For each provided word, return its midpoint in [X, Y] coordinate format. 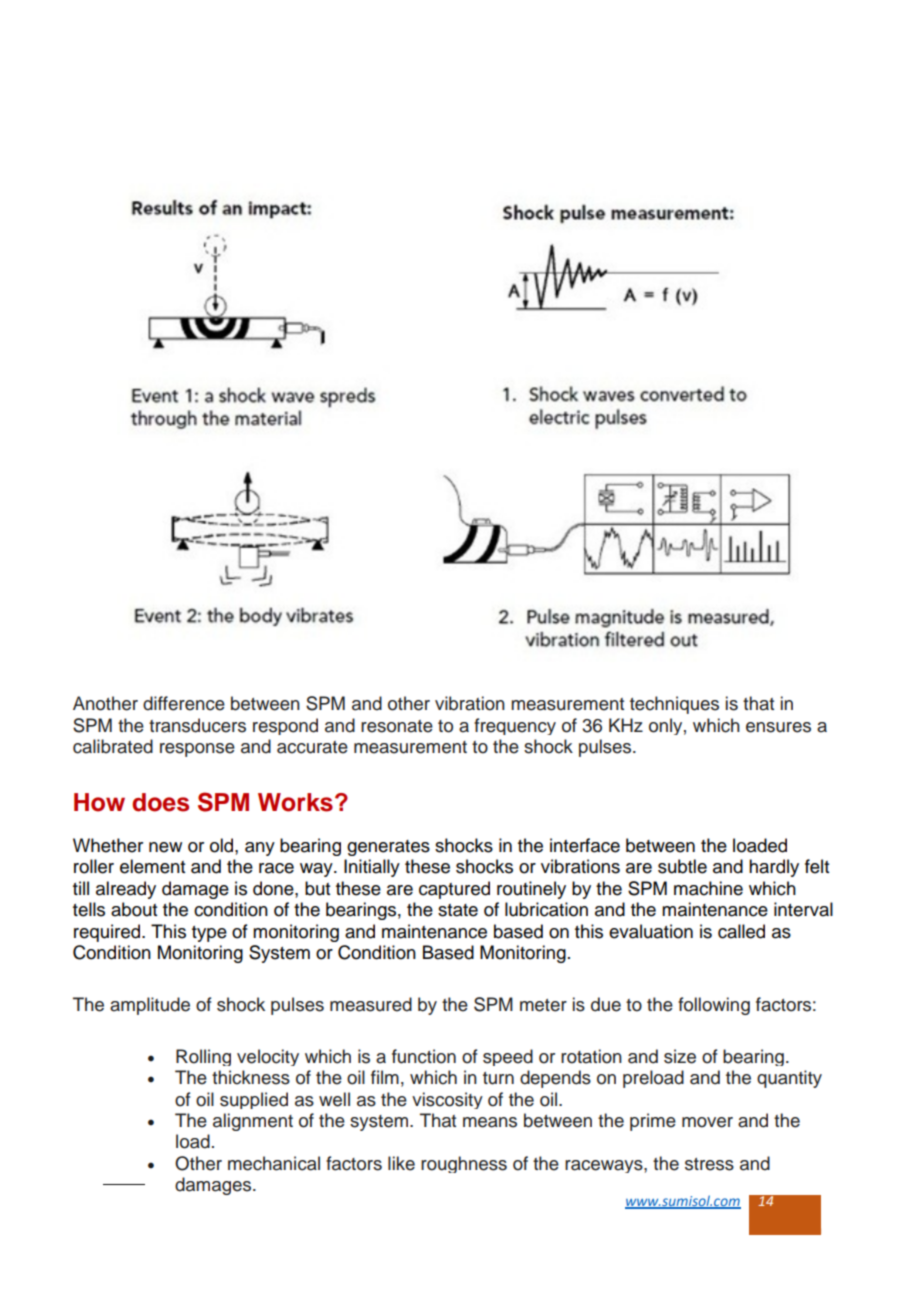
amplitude [150, 1006]
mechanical [274, 1163]
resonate [397, 726]
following [714, 1006]
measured [371, 1004]
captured [454, 890]
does [160, 802]
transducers [197, 725]
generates [388, 848]
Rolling [203, 1057]
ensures [778, 727]
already [126, 890]
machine [708, 888]
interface [585, 845]
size [680, 1056]
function [424, 1056]
